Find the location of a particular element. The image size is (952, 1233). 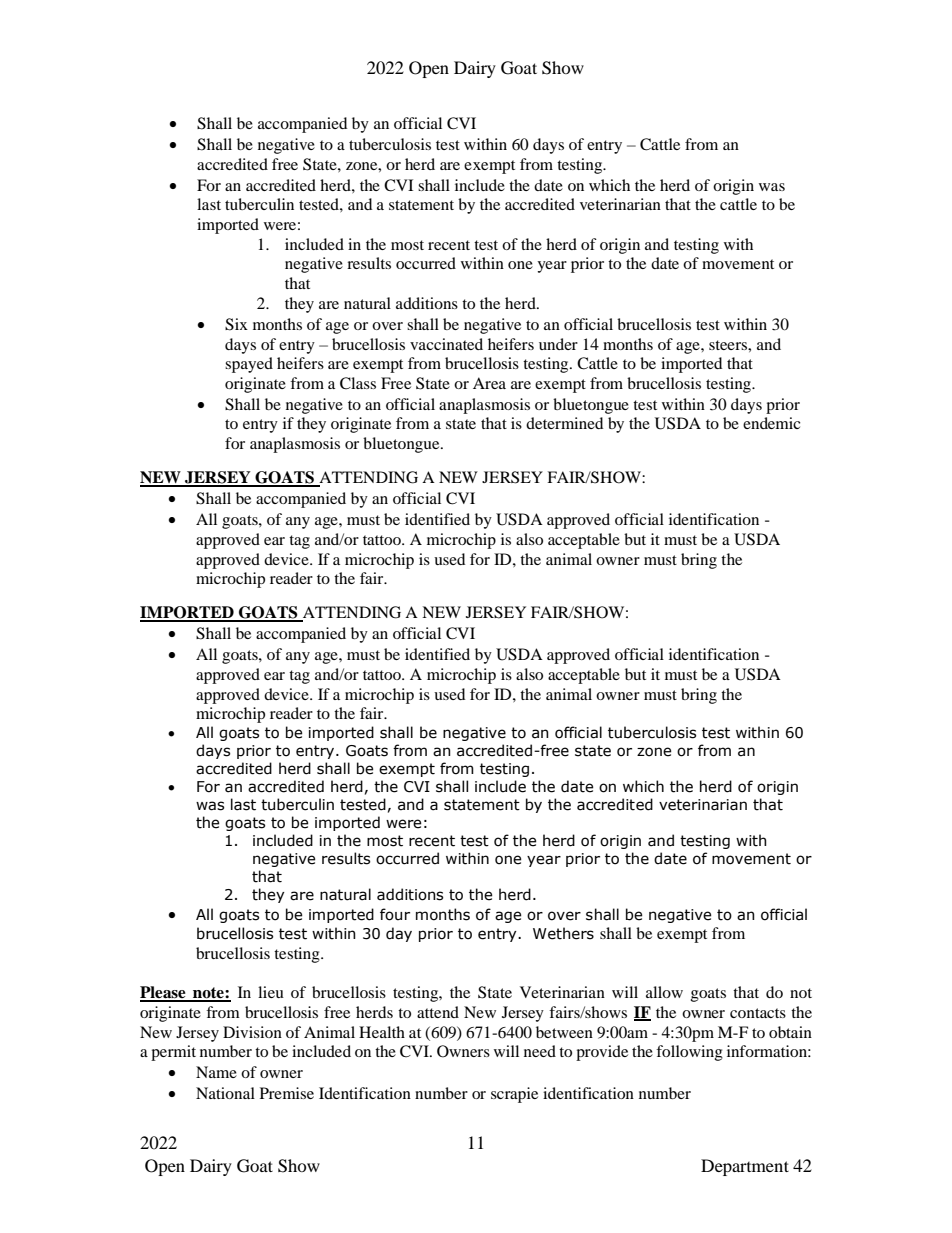

National is located at coordinates (225, 1093).
